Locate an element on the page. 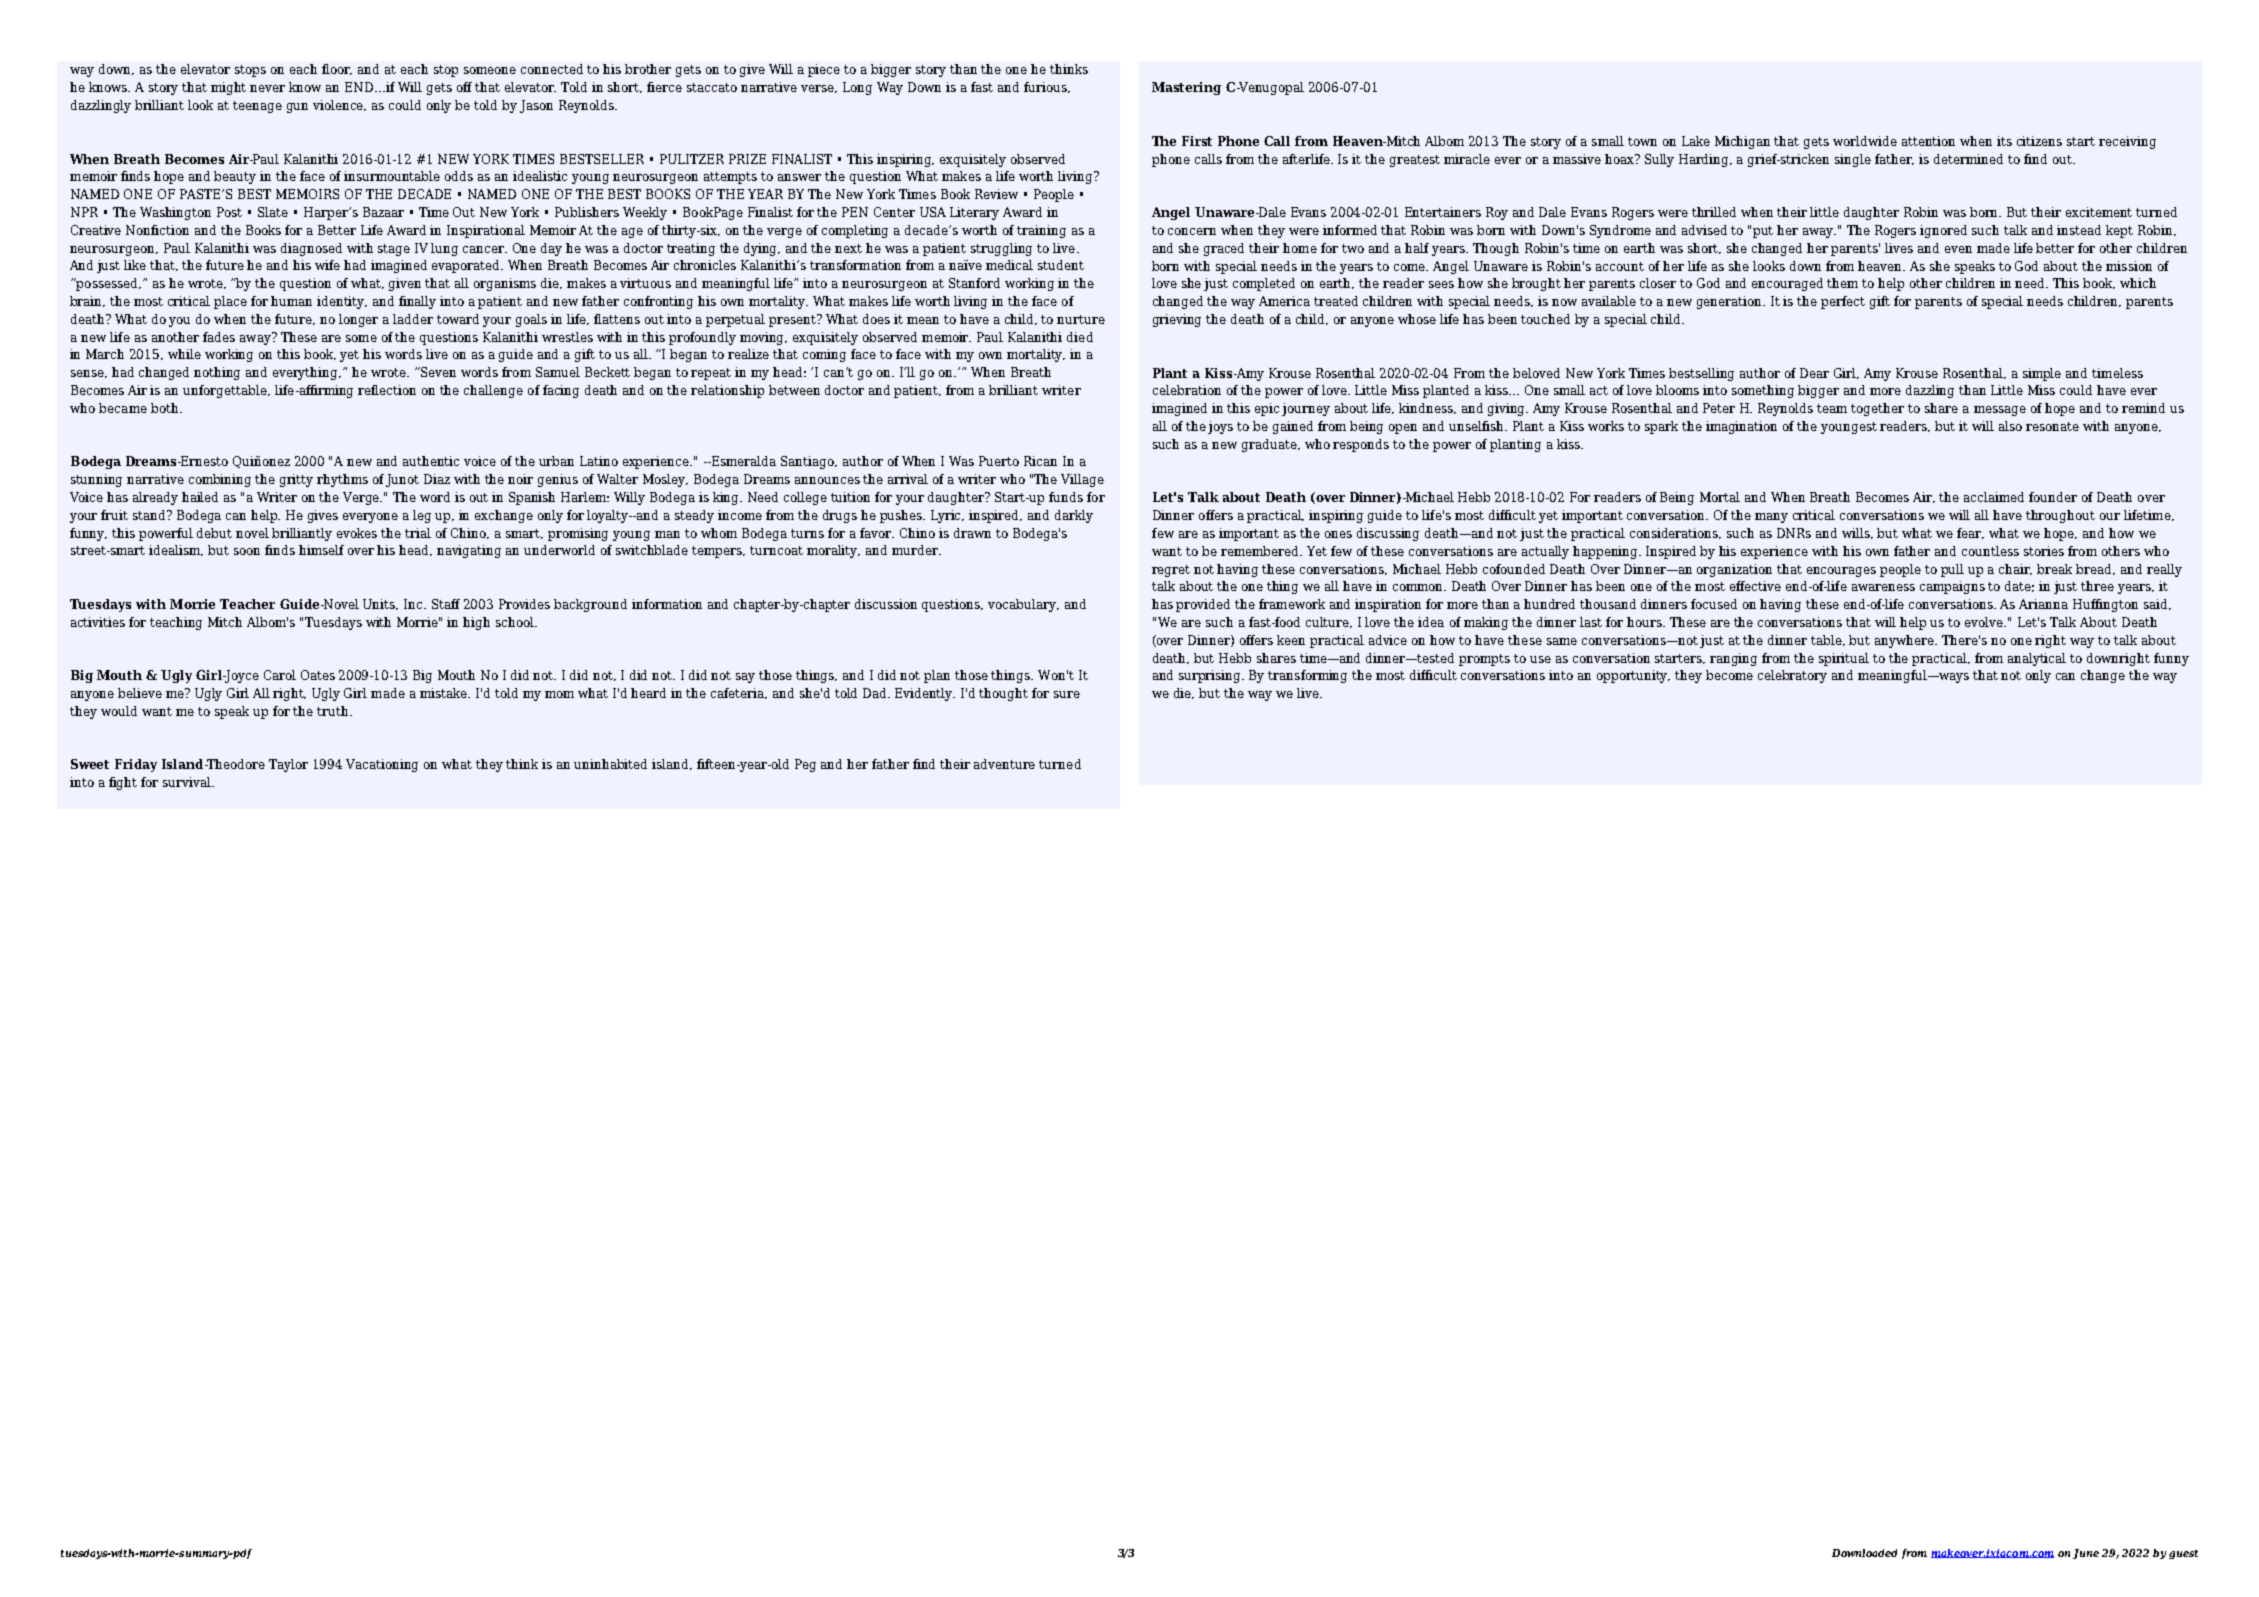  Mastering is located at coordinates (1186, 88).
